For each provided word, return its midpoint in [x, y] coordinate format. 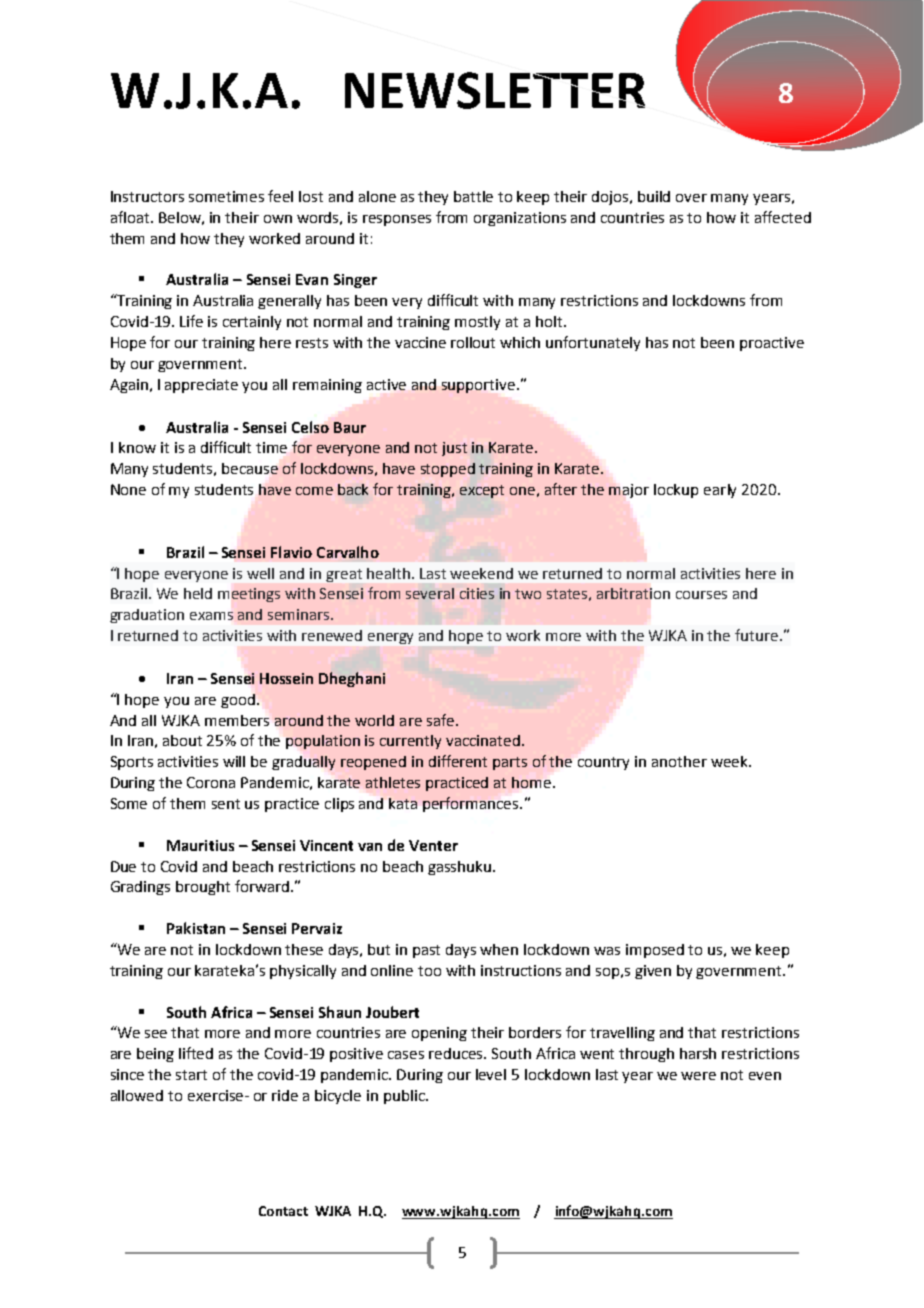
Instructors [147, 196]
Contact [283, 1211]
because [250, 468]
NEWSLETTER [495, 90]
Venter [433, 845]
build [654, 196]
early [720, 491]
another [679, 761]
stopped [448, 470]
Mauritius [200, 845]
